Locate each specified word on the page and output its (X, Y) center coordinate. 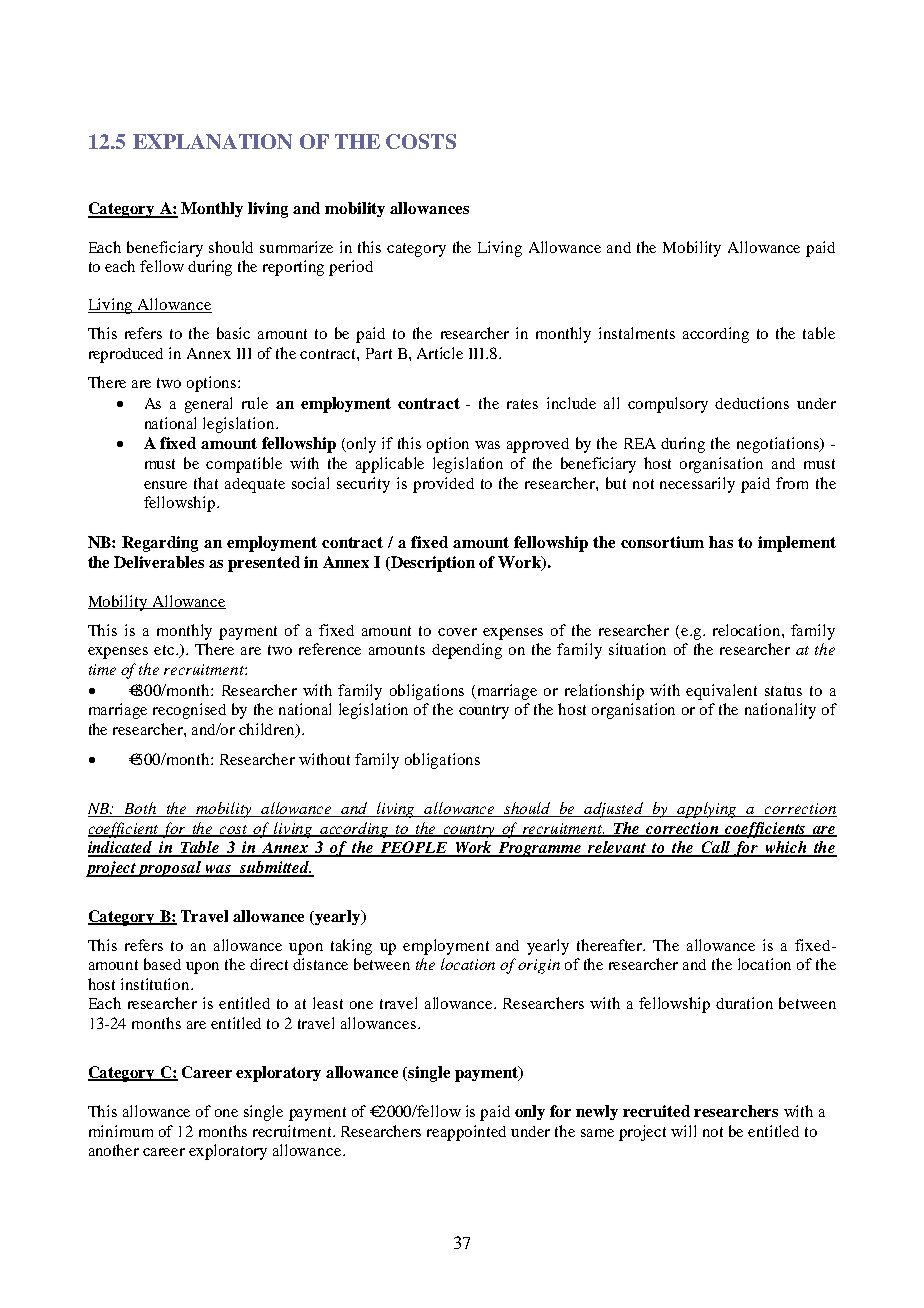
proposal (170, 869)
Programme (540, 849)
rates (522, 404)
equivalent (721, 692)
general (208, 405)
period (351, 268)
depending (467, 651)
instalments (637, 333)
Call (717, 848)
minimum (121, 1131)
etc (165, 650)
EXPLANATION (212, 141)
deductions (752, 403)
